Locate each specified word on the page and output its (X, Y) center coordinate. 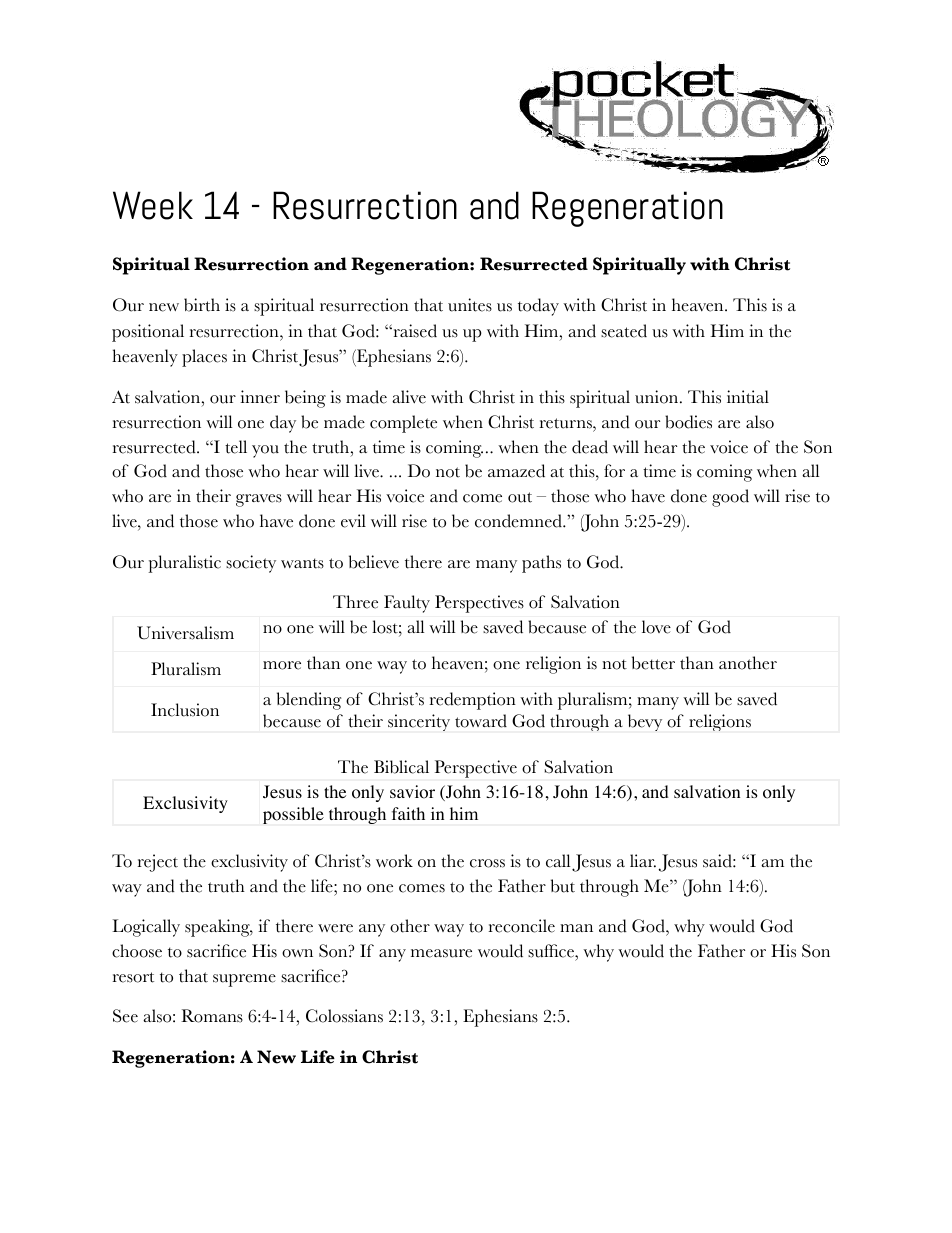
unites (470, 305)
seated (624, 331)
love (656, 627)
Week (153, 205)
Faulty (407, 604)
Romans (212, 1016)
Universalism (185, 633)
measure (441, 953)
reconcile (522, 926)
